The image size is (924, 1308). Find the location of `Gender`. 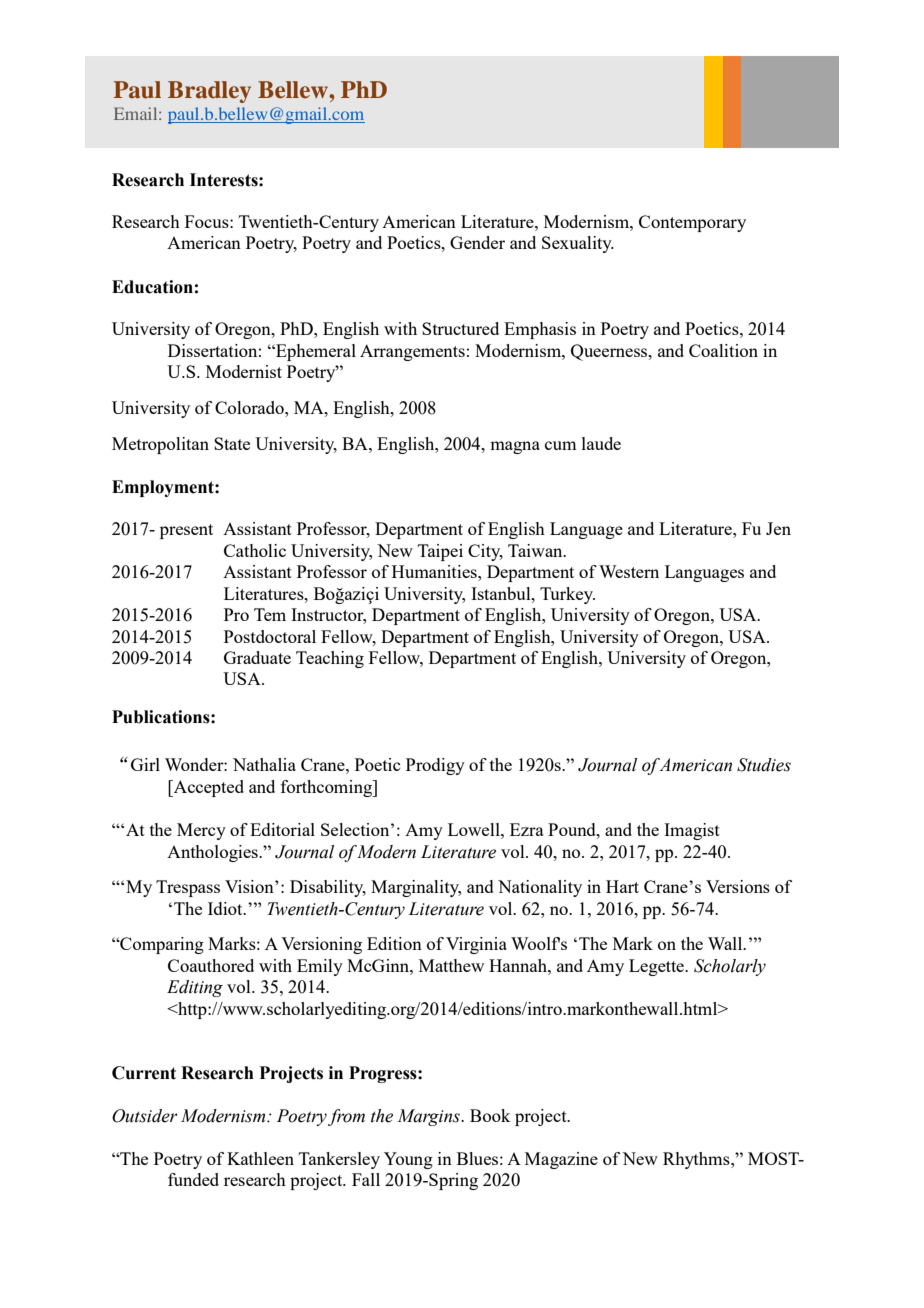

Gender is located at coordinates (477, 242).
